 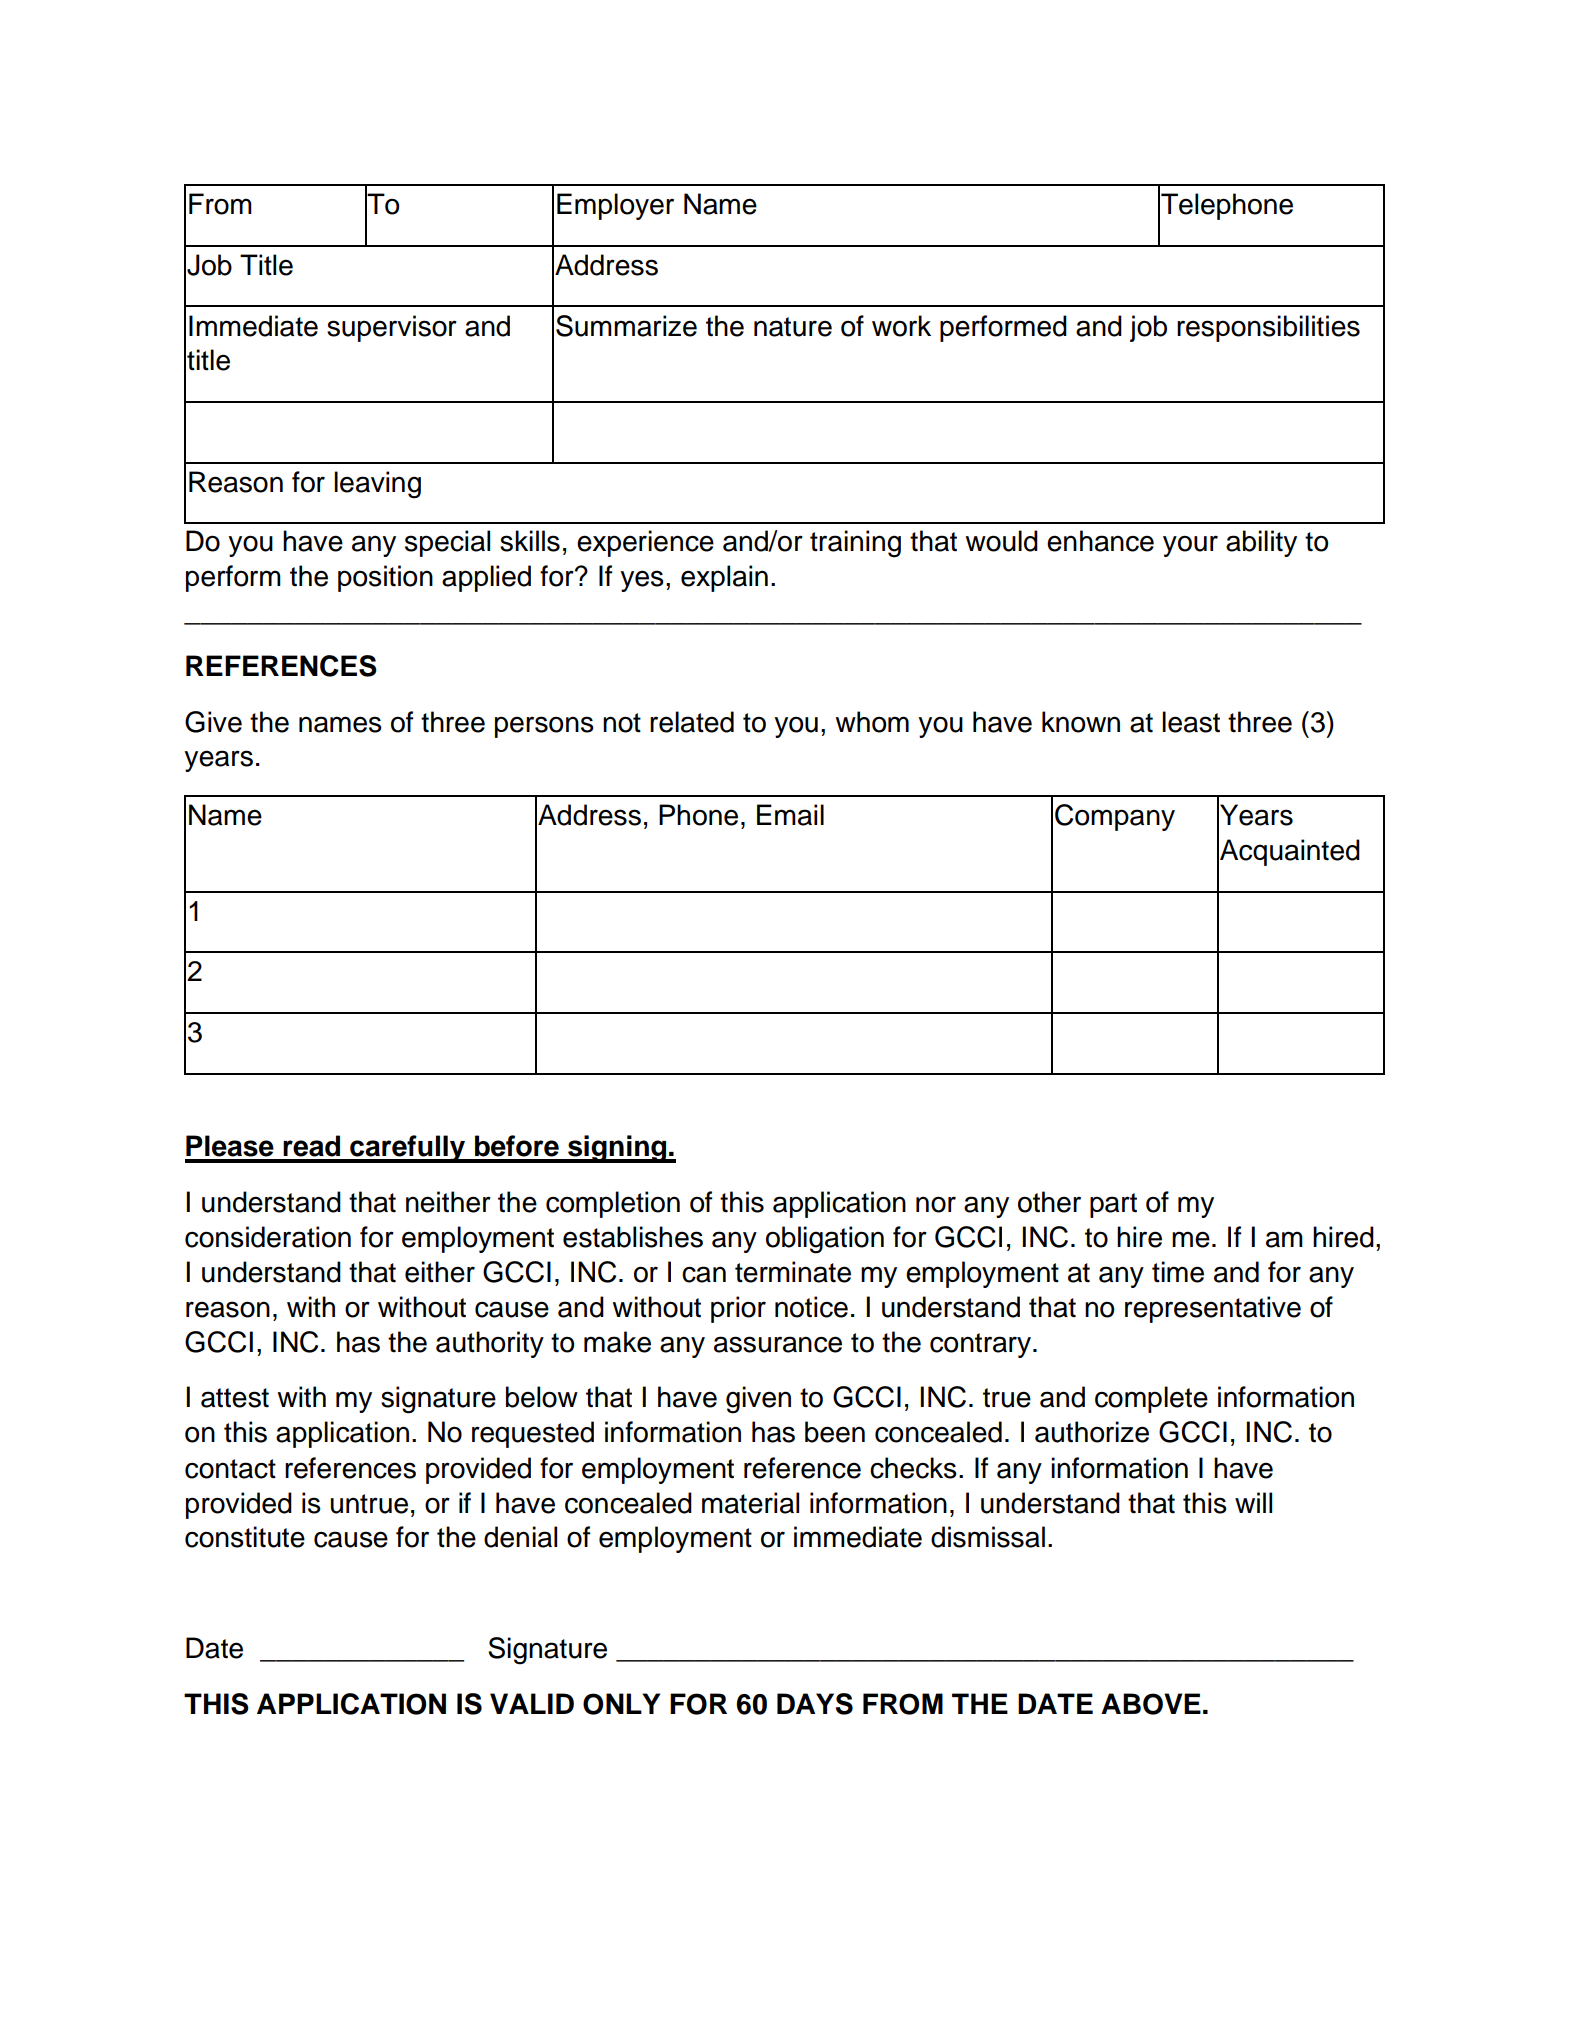 I want to click on responsibilities, so click(x=1268, y=328).
